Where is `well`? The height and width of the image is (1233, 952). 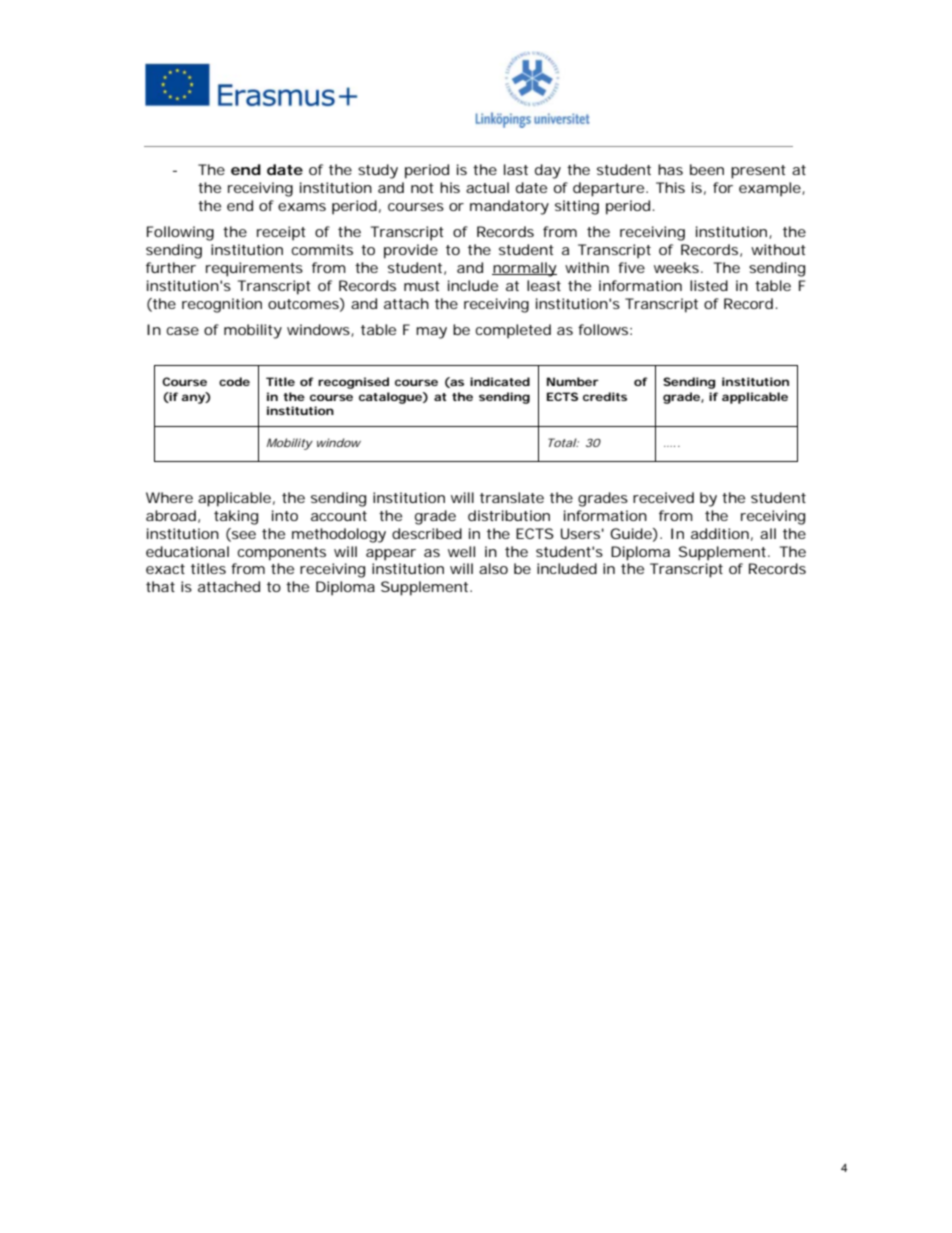 well is located at coordinates (461, 551).
